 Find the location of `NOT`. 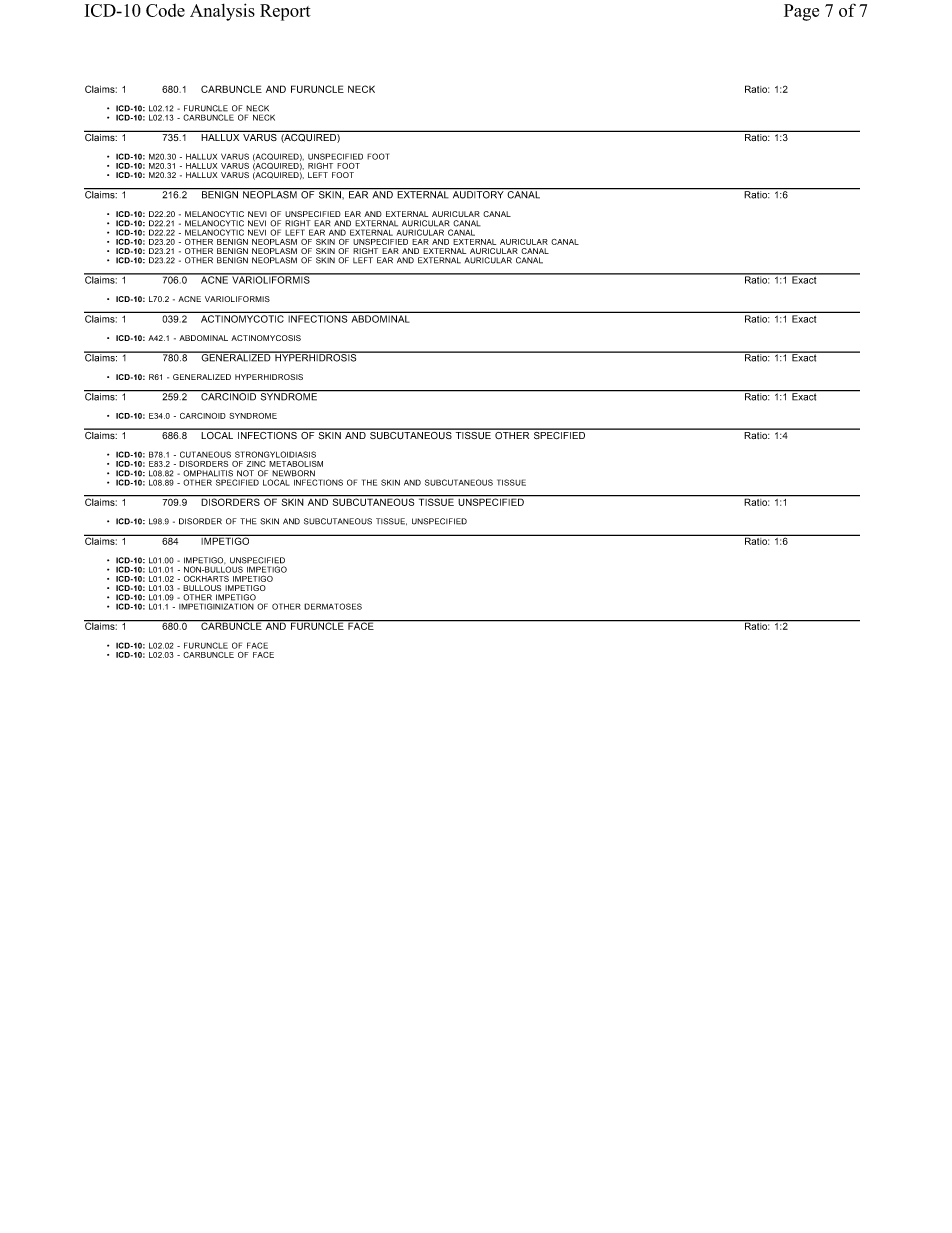

NOT is located at coordinates (245, 473).
